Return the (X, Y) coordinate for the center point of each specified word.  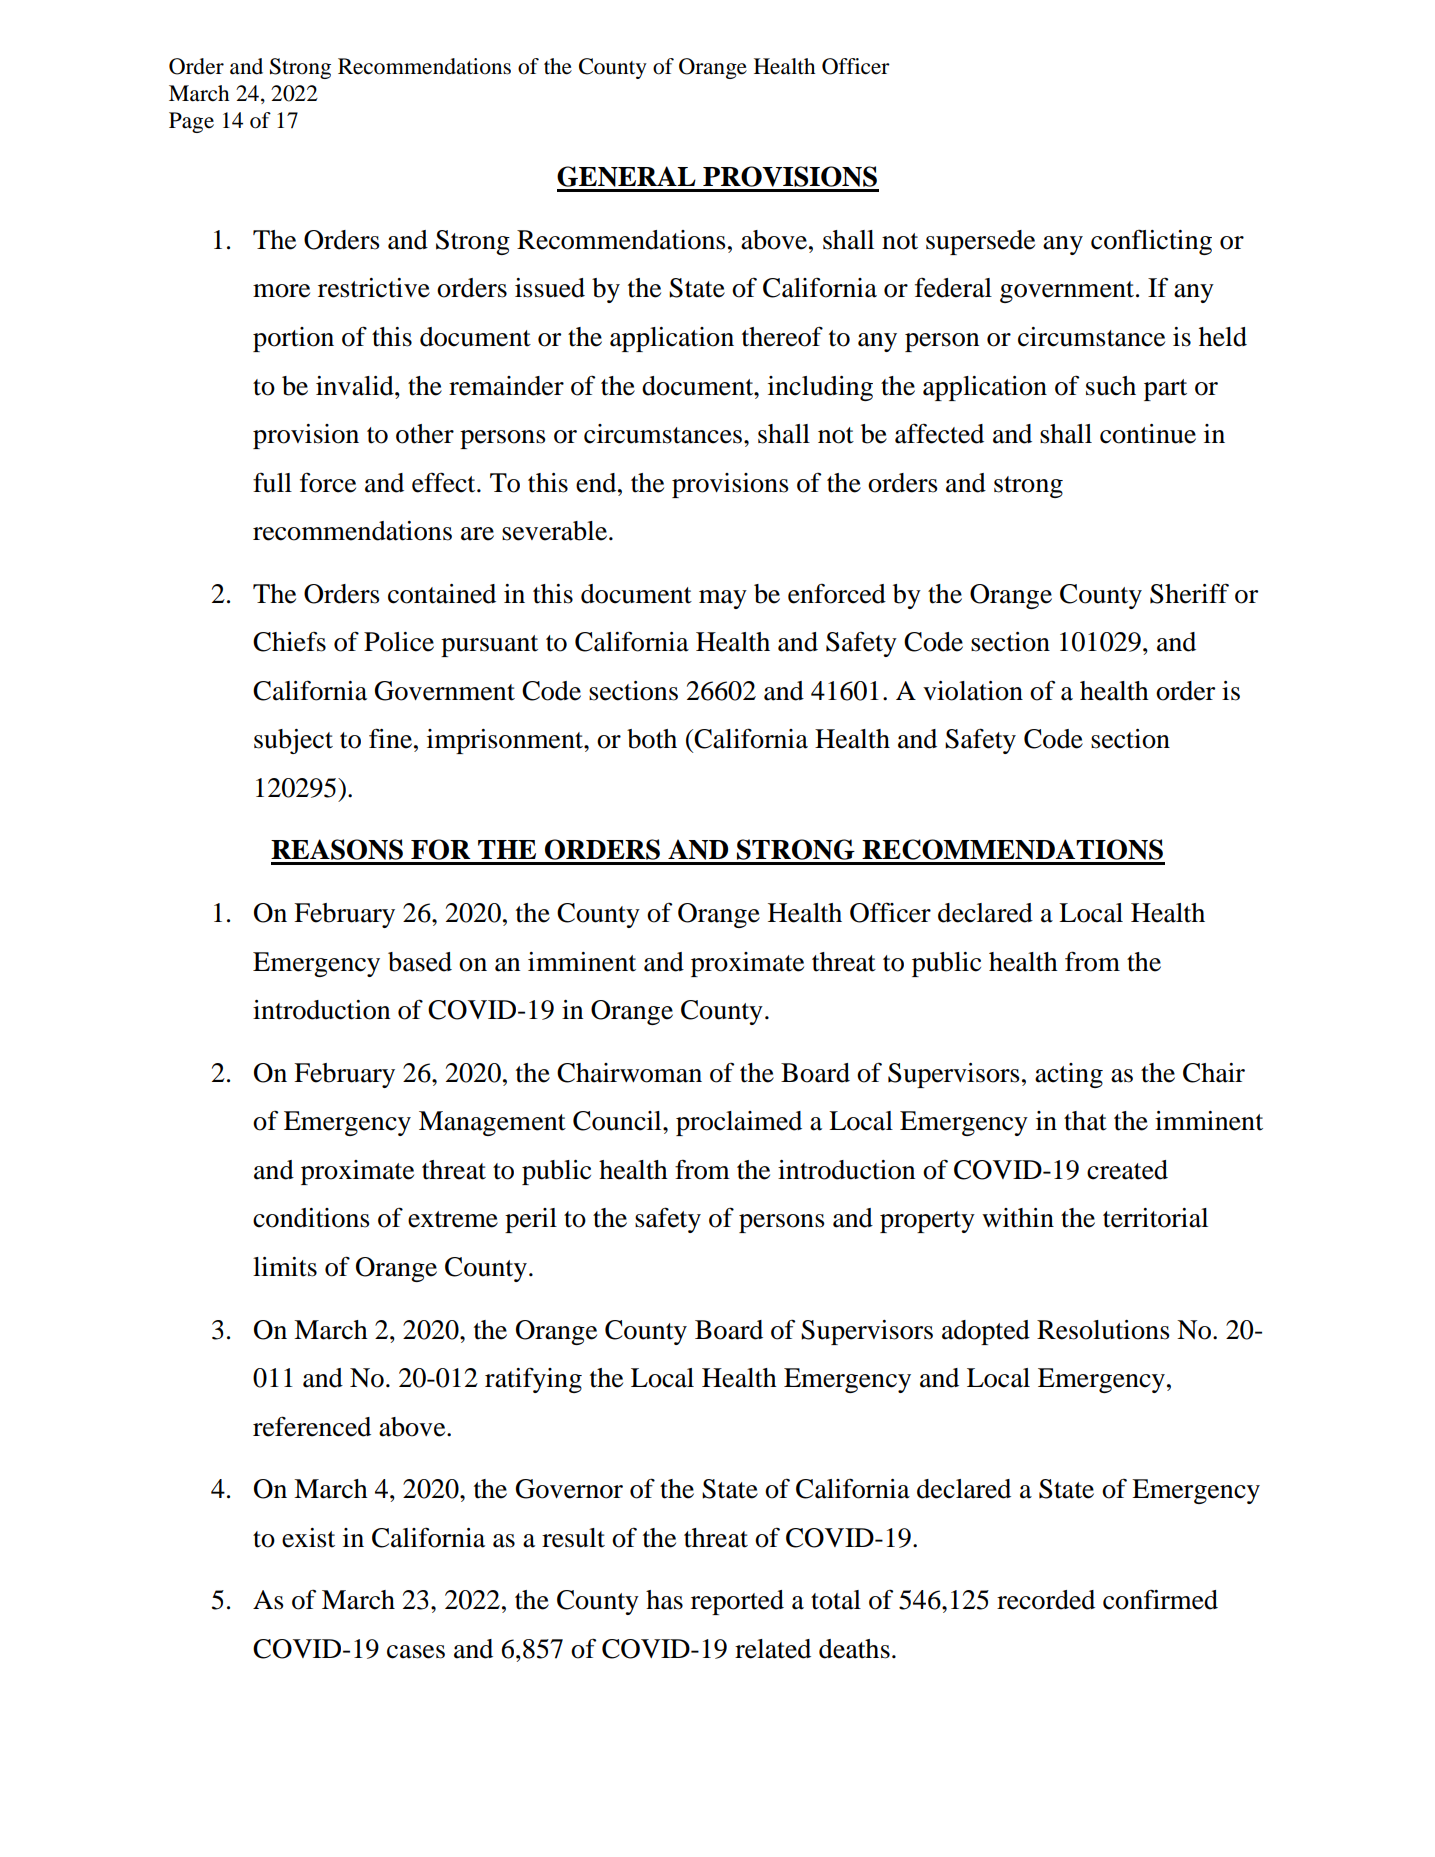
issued (550, 288)
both (652, 739)
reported (737, 1602)
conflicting (1151, 242)
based (420, 962)
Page (191, 122)
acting (1069, 1075)
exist (308, 1538)
